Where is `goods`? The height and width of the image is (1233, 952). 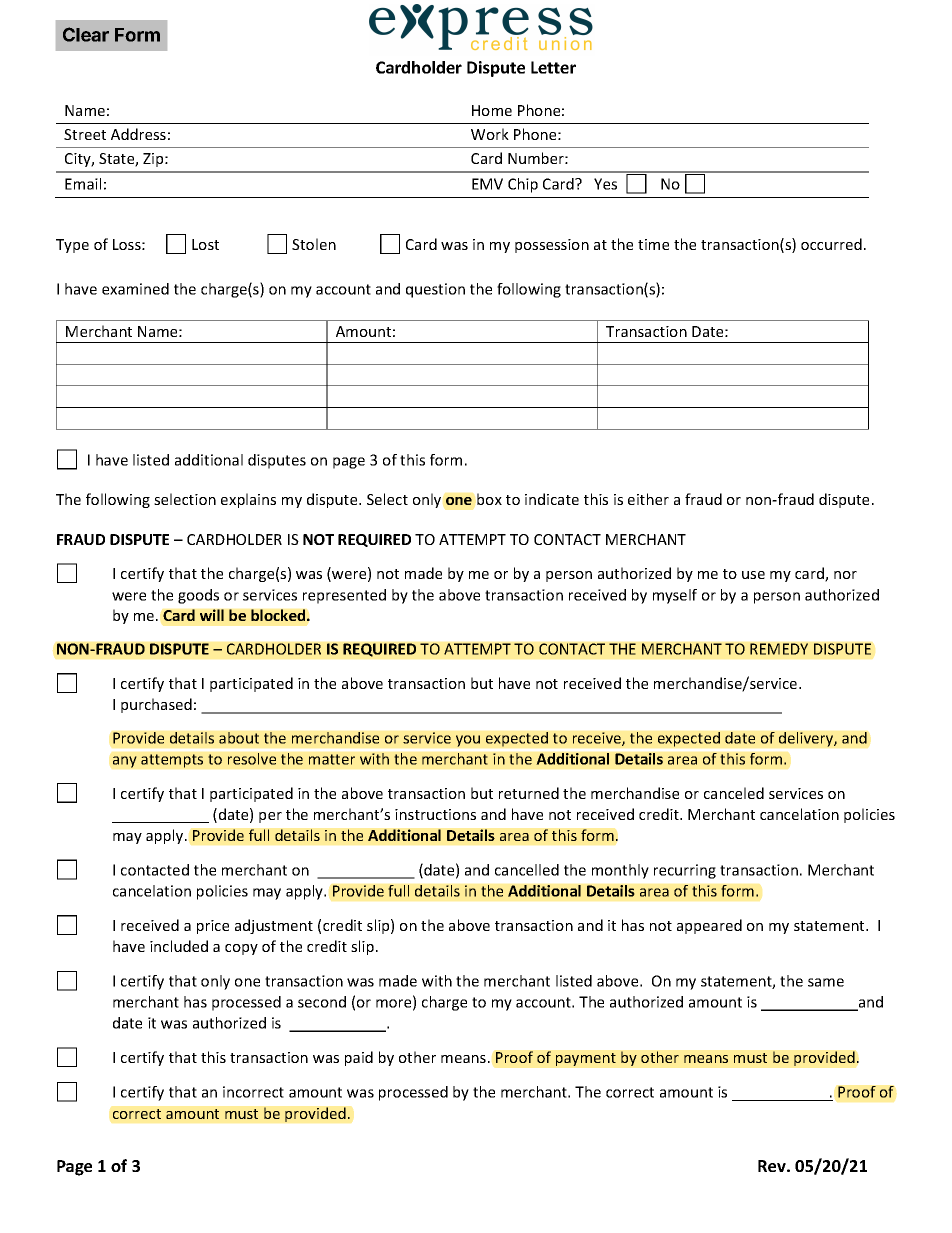
goods is located at coordinates (198, 596).
